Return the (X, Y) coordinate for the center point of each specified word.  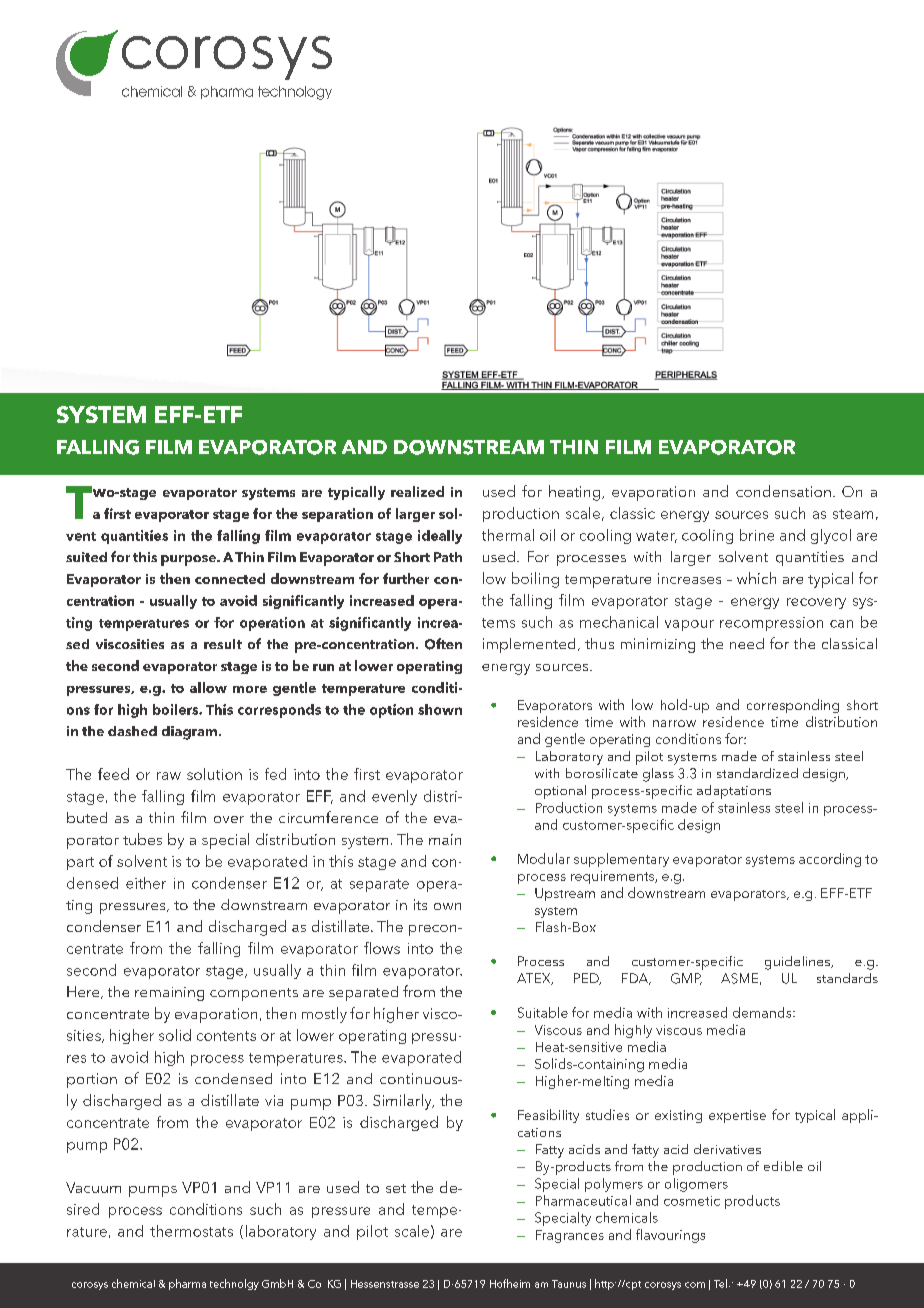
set (396, 1188)
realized (417, 491)
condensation (783, 491)
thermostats (191, 1231)
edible (783, 1166)
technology (295, 93)
